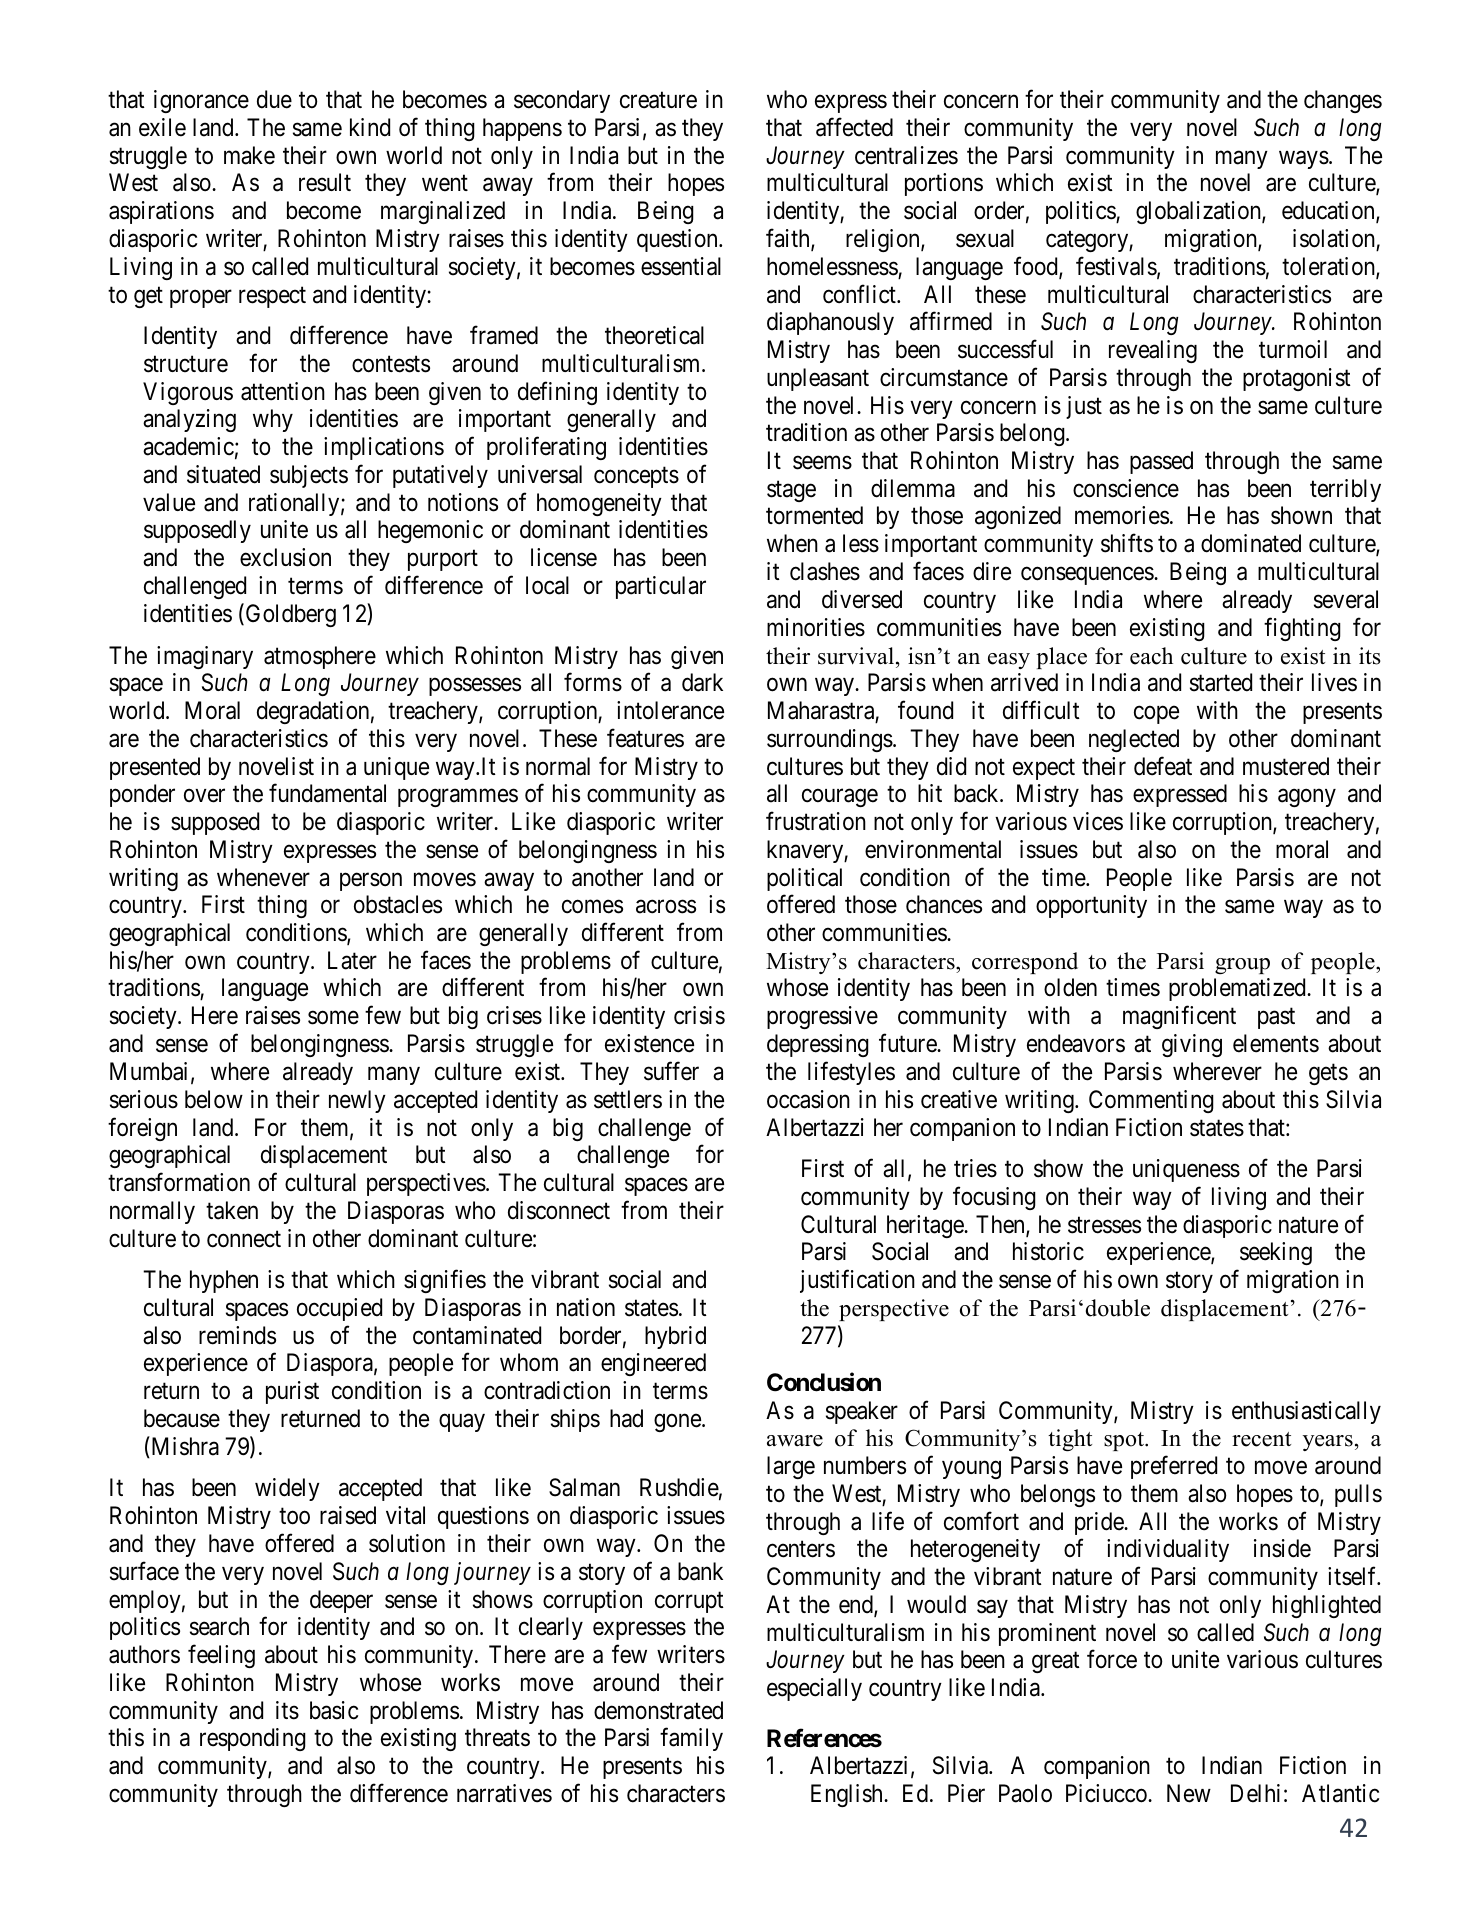  What do you see at coordinates (205, 657) in the page?
I see `imaginary` at bounding box center [205, 657].
